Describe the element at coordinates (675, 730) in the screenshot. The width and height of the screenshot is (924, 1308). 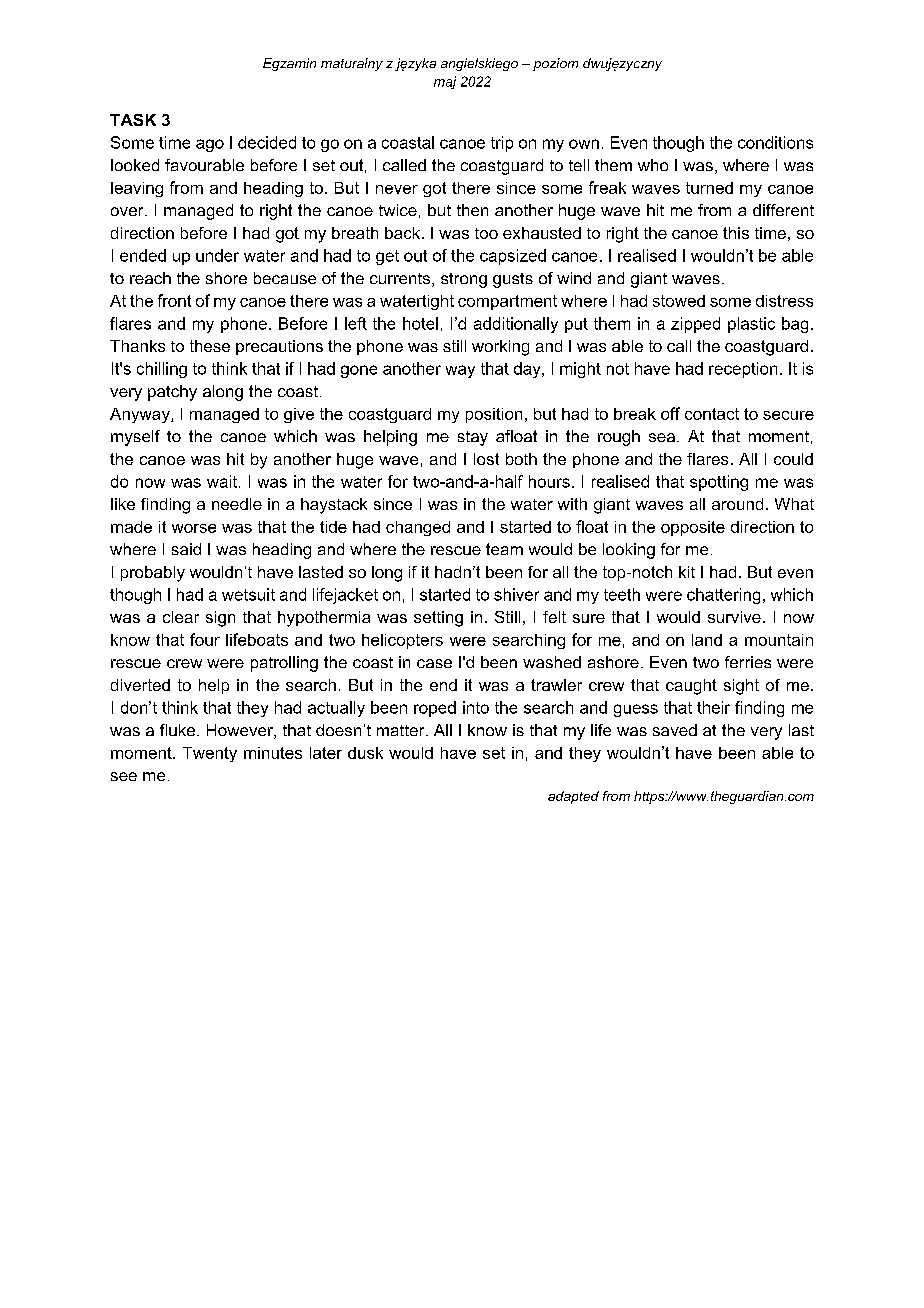
I see `saved` at that location.
